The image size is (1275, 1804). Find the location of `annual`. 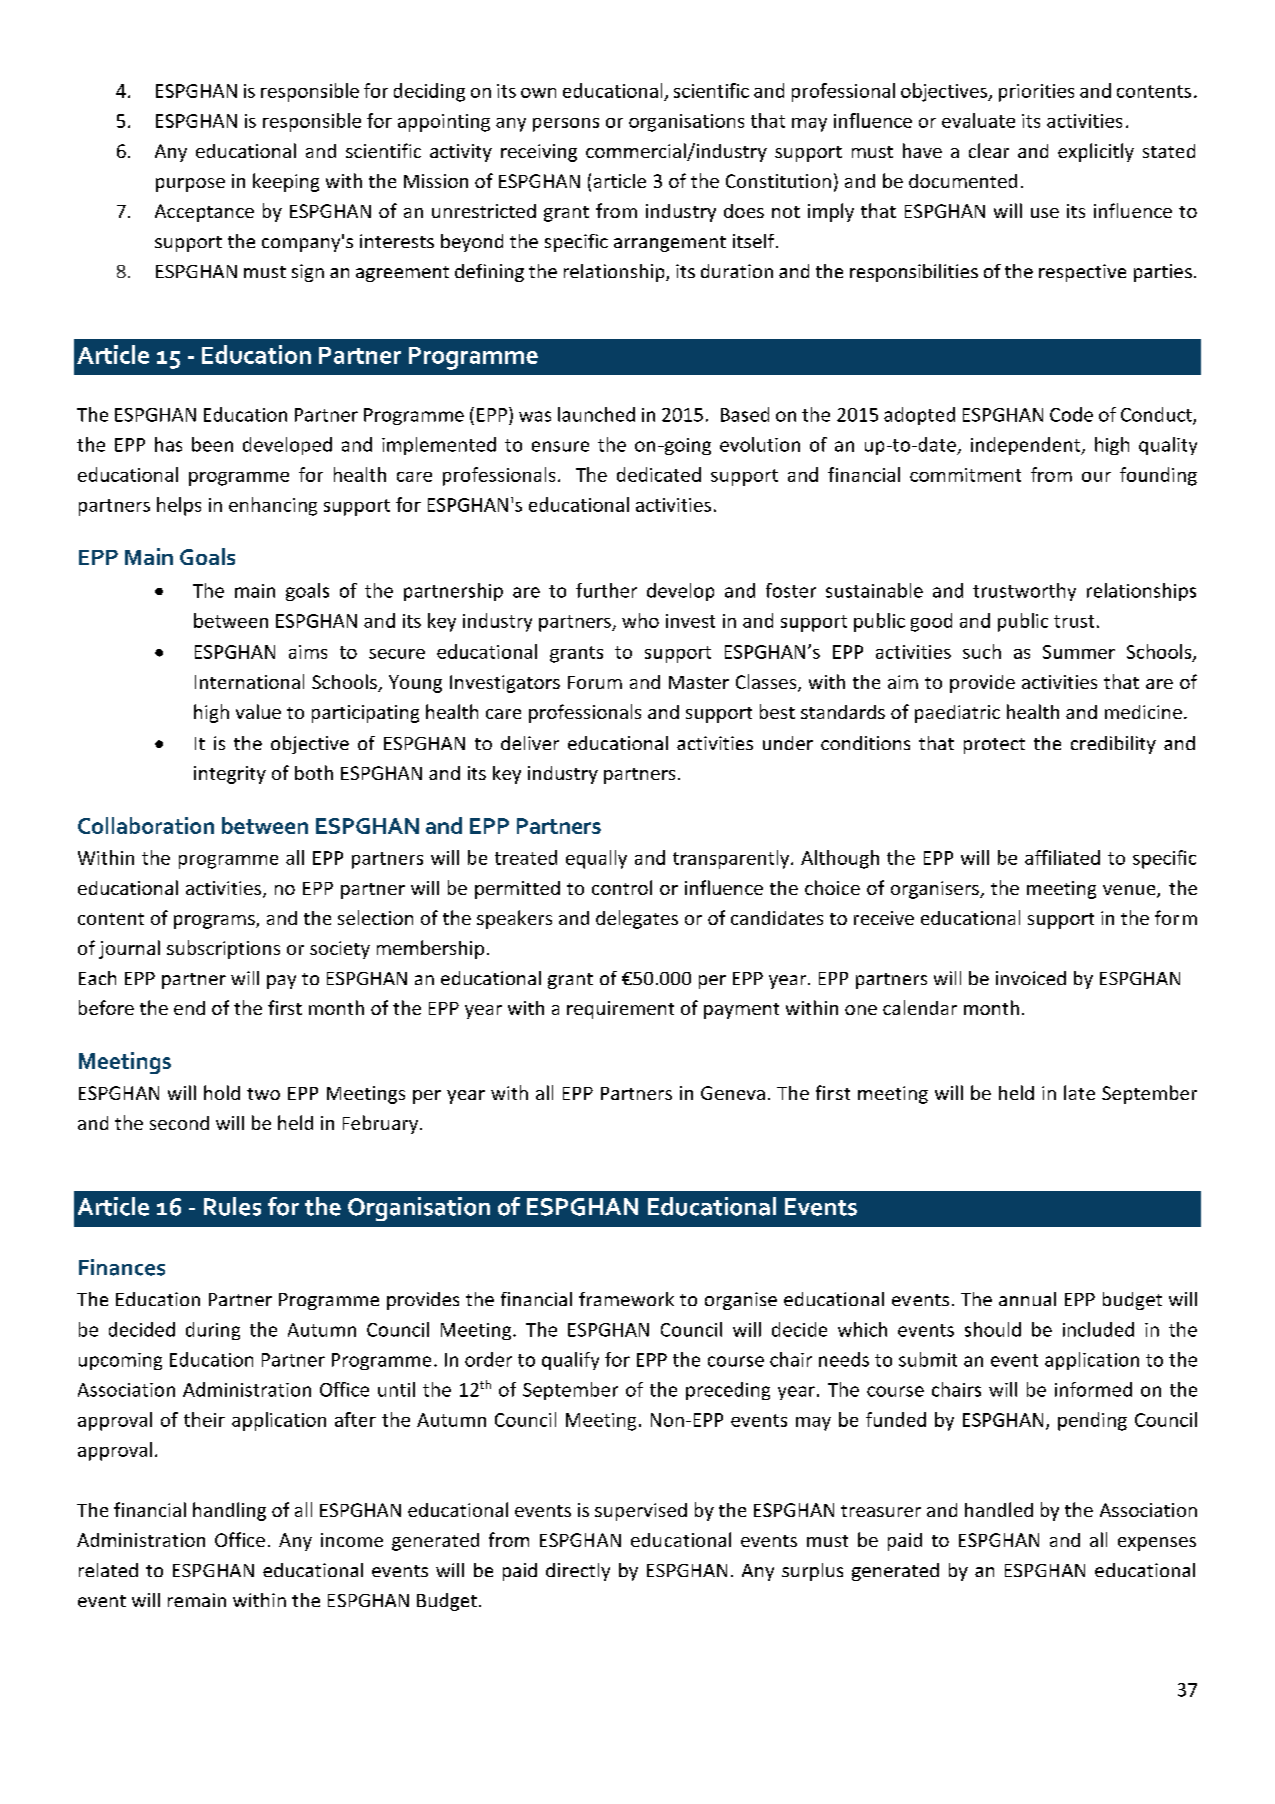

annual is located at coordinates (1027, 1299).
